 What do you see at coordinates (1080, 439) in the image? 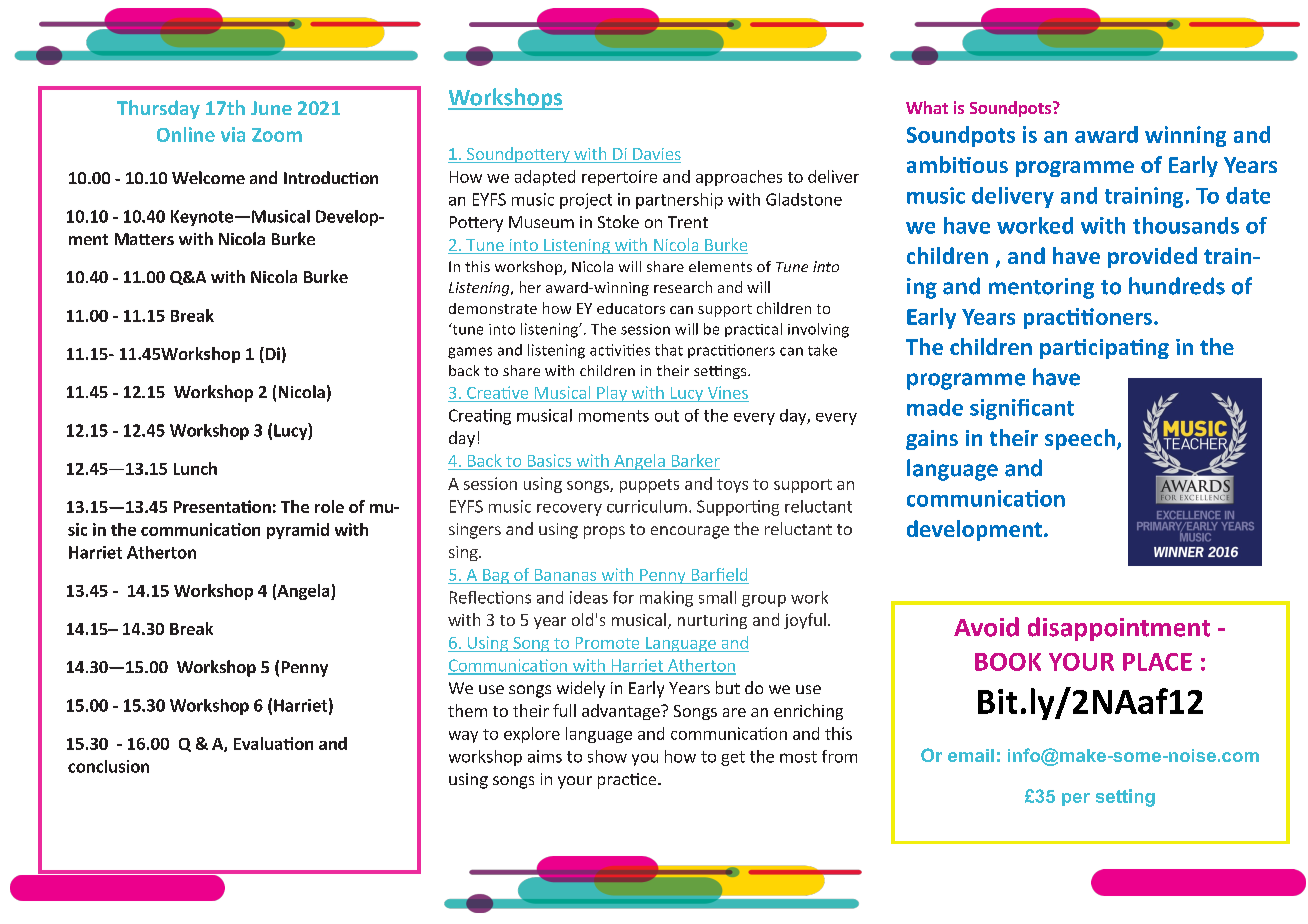
I see `speech` at bounding box center [1080, 439].
